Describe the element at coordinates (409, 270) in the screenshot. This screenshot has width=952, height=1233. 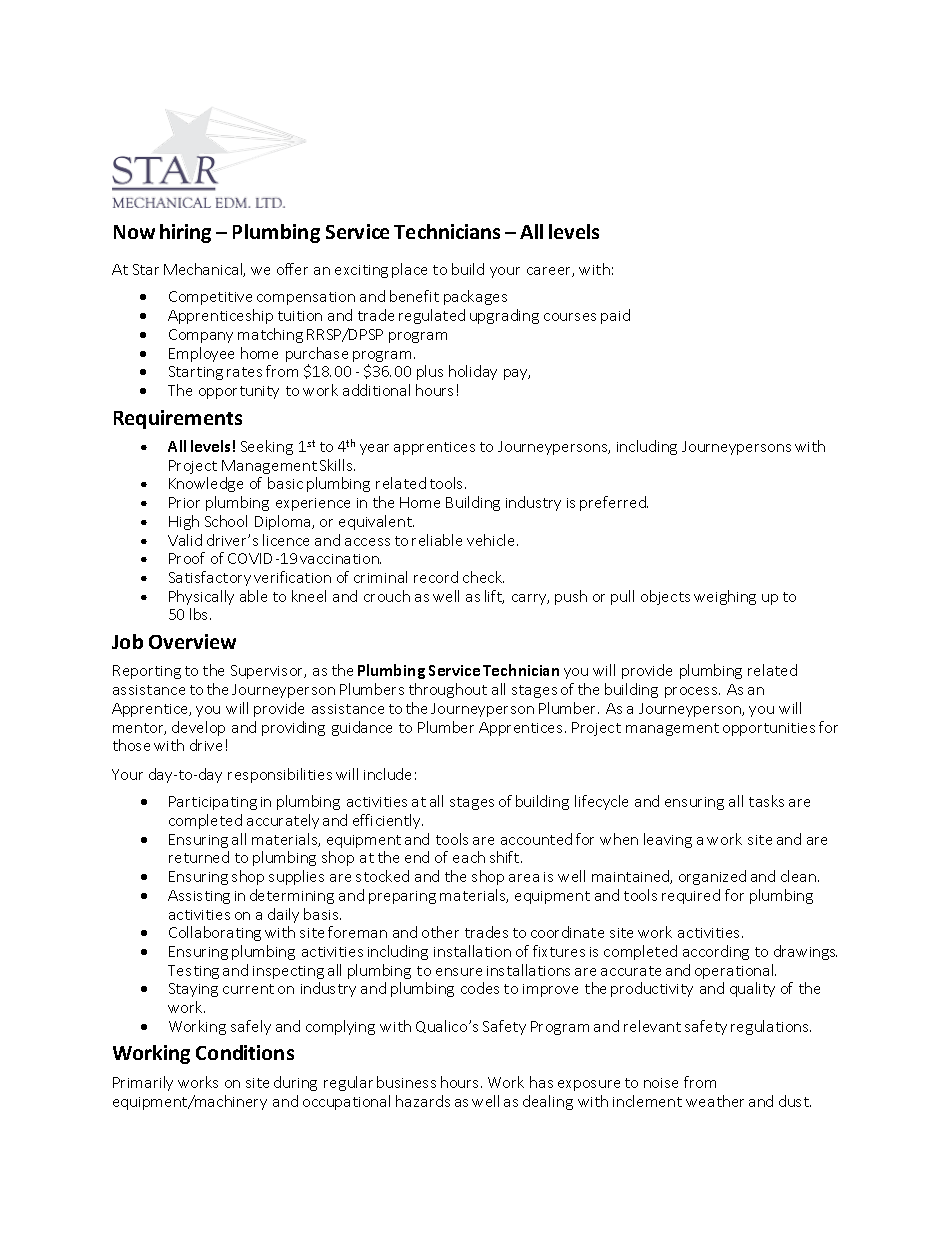
I see `place` at that location.
